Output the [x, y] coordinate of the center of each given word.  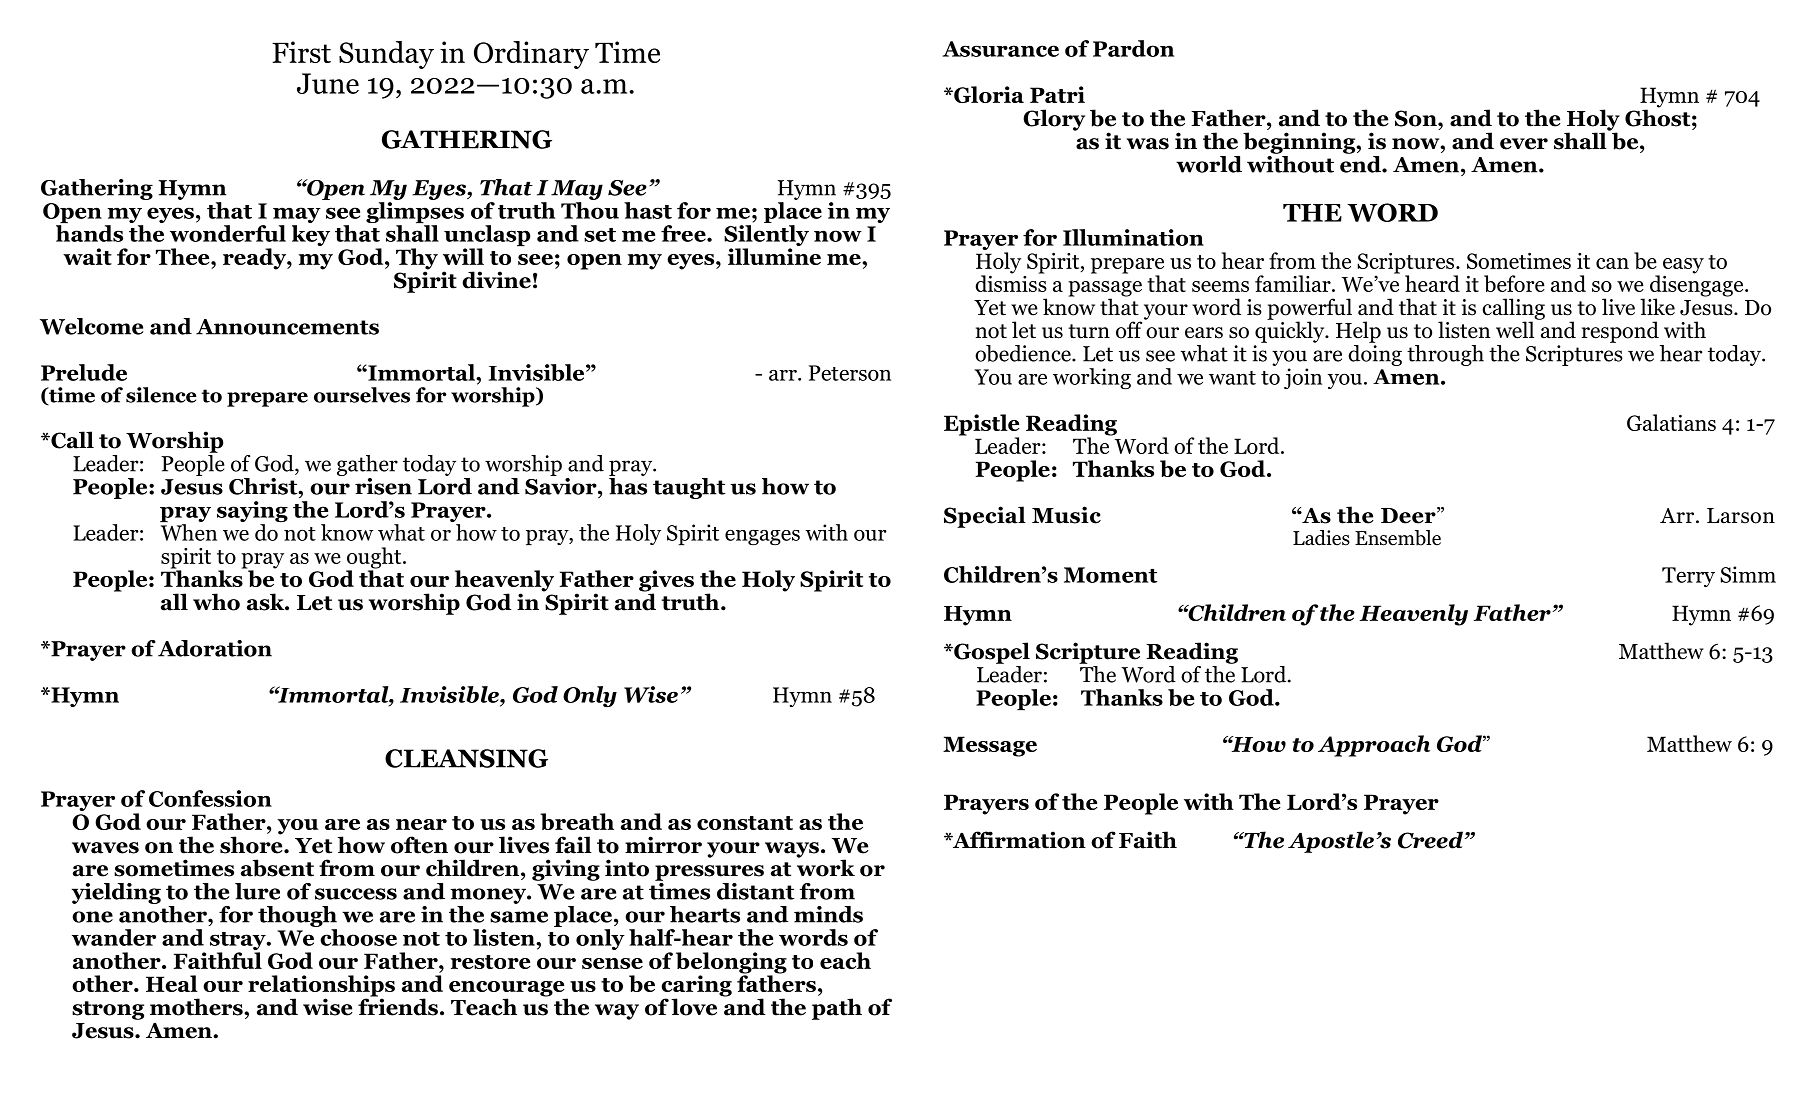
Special [985, 517]
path [837, 1009]
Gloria [988, 94]
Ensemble [1398, 538]
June [328, 83]
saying [252, 513]
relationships [321, 987]
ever [1524, 144]
